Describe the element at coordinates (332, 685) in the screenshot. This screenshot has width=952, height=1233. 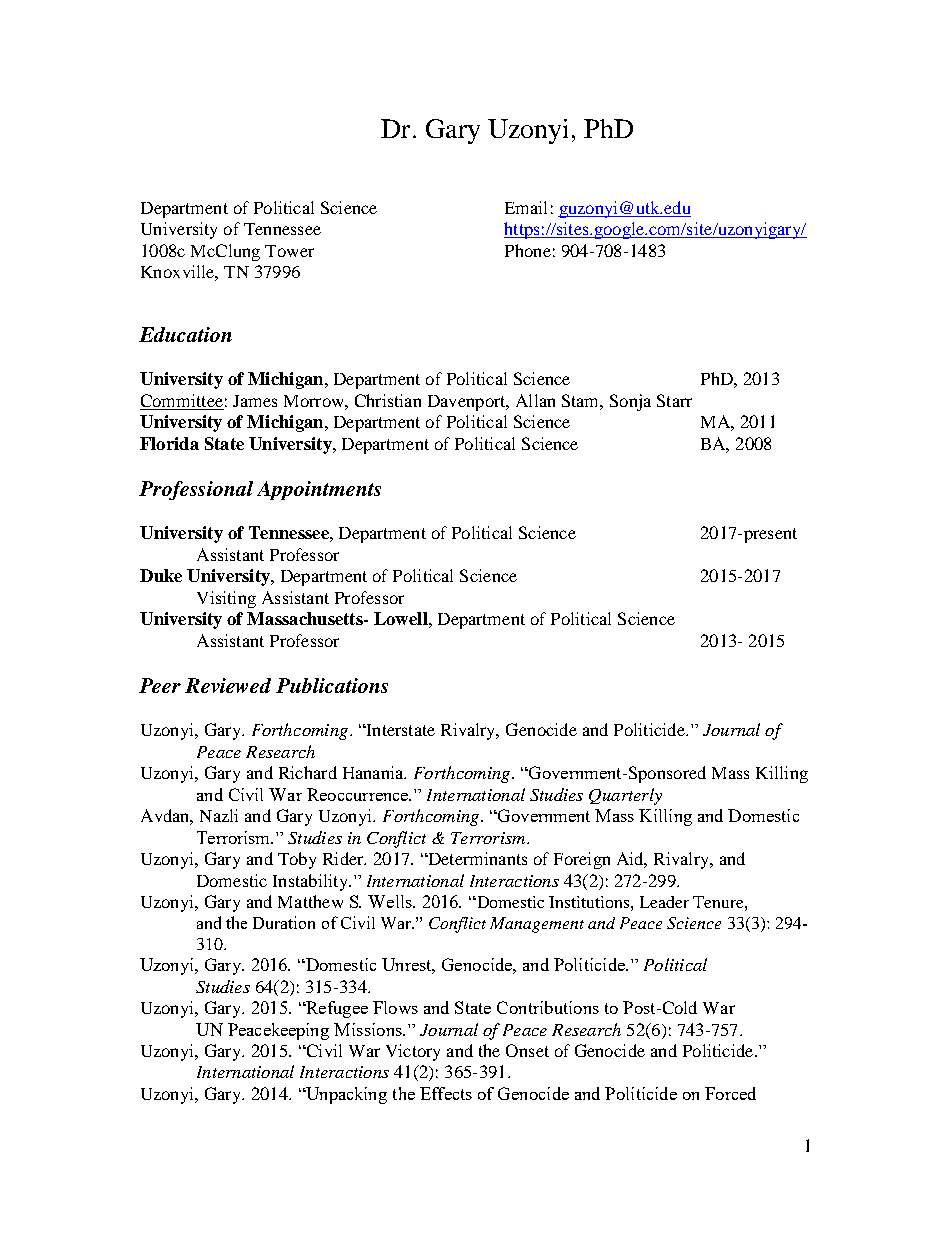
I see `Publications` at that location.
